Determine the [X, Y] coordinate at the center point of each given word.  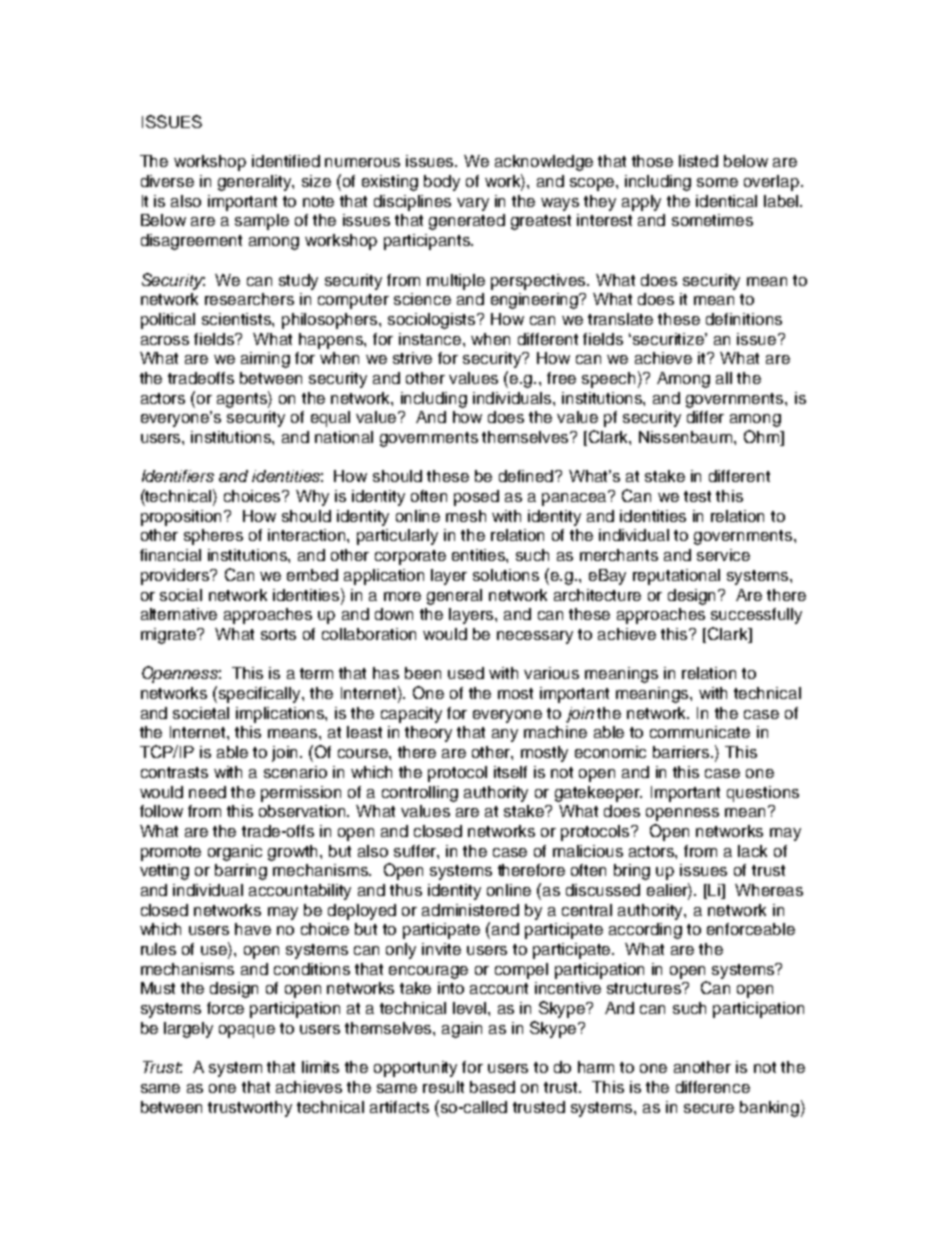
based [492, 1087]
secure [709, 1108]
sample [262, 222]
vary [473, 204]
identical [726, 201]
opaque [247, 1031]
